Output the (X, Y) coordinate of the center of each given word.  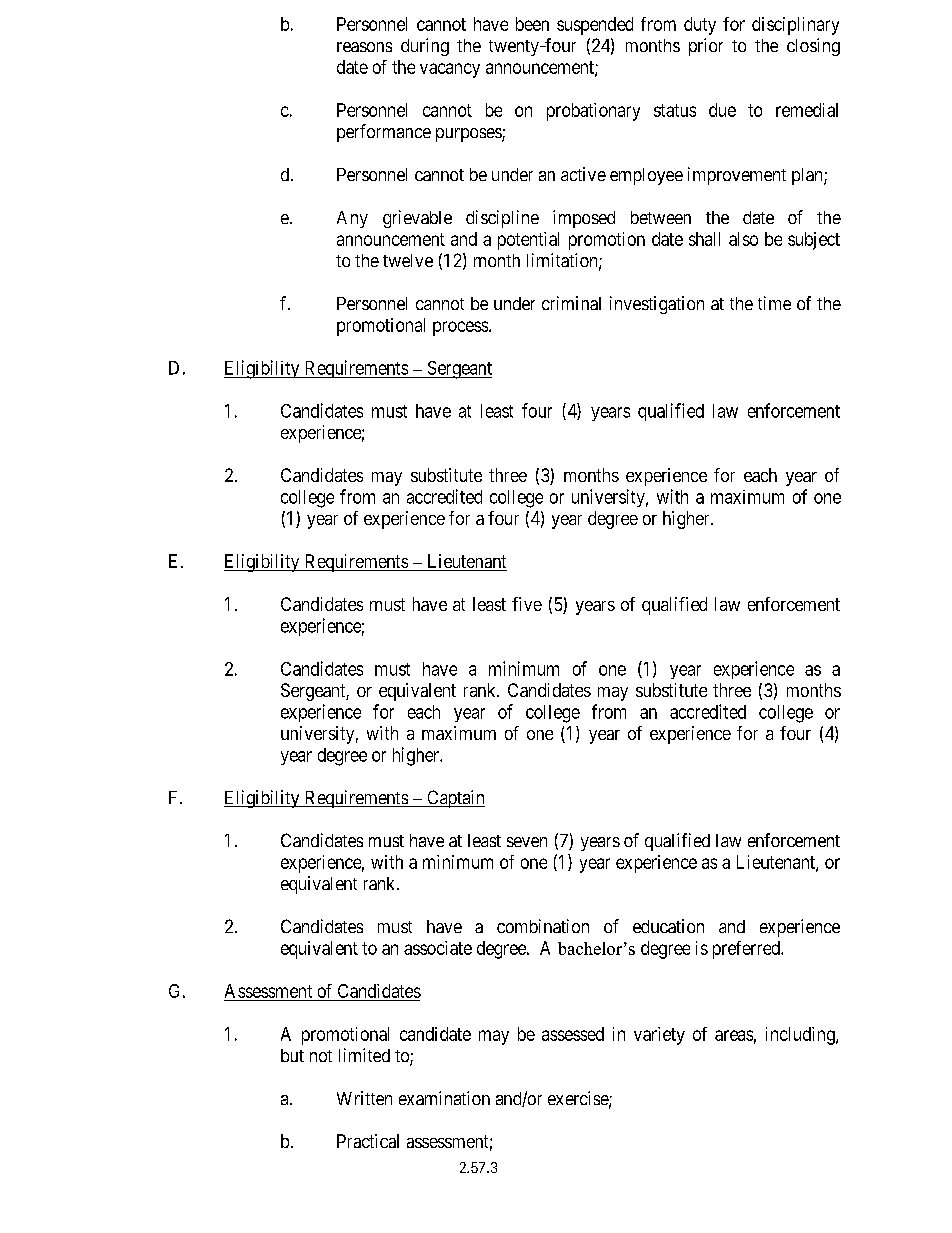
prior (706, 47)
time (774, 303)
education (668, 926)
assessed (573, 1034)
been (532, 24)
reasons (364, 47)
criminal (571, 303)
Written (364, 1098)
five (527, 604)
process (461, 328)
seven (527, 842)
